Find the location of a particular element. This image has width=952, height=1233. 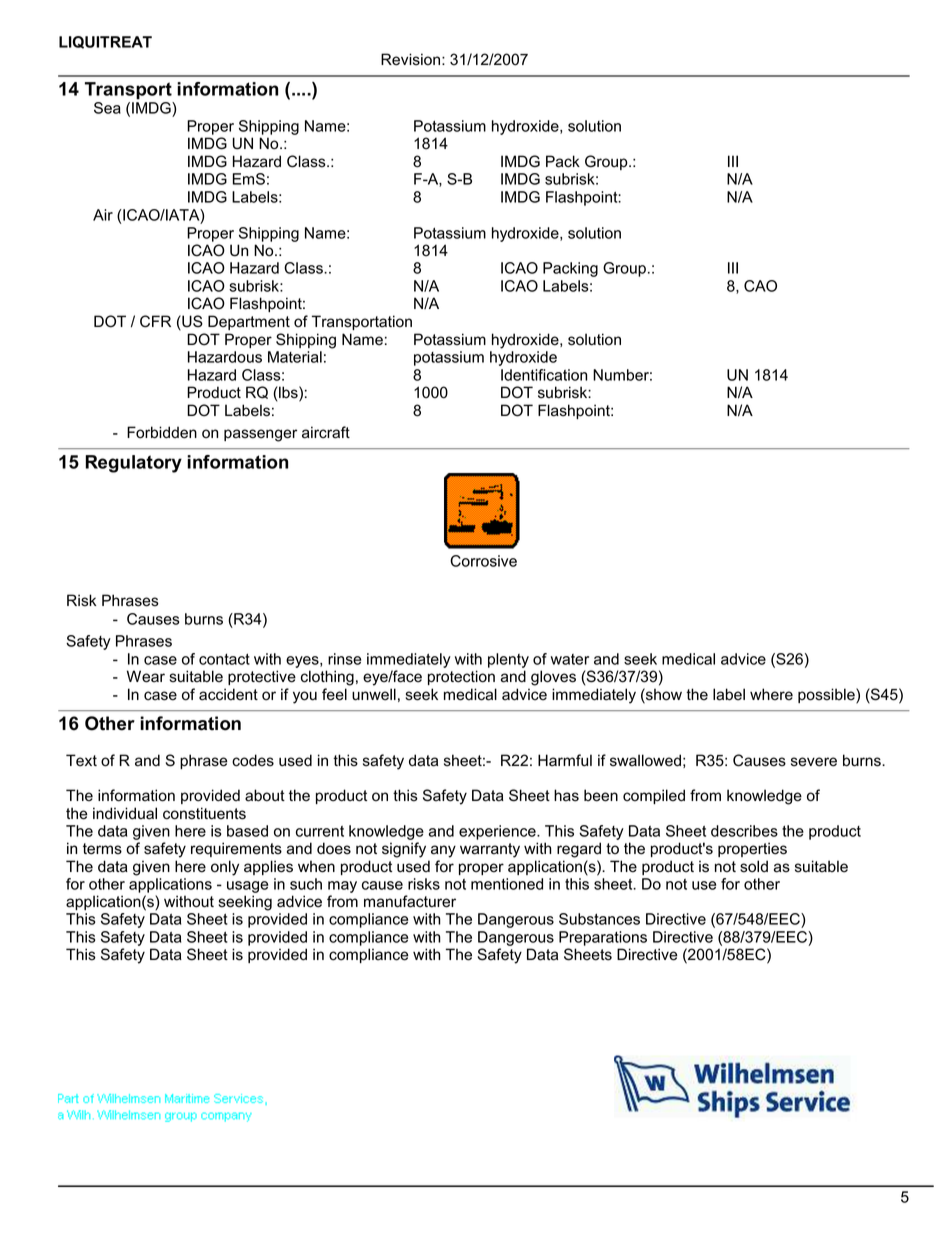

sold is located at coordinates (754, 866).
